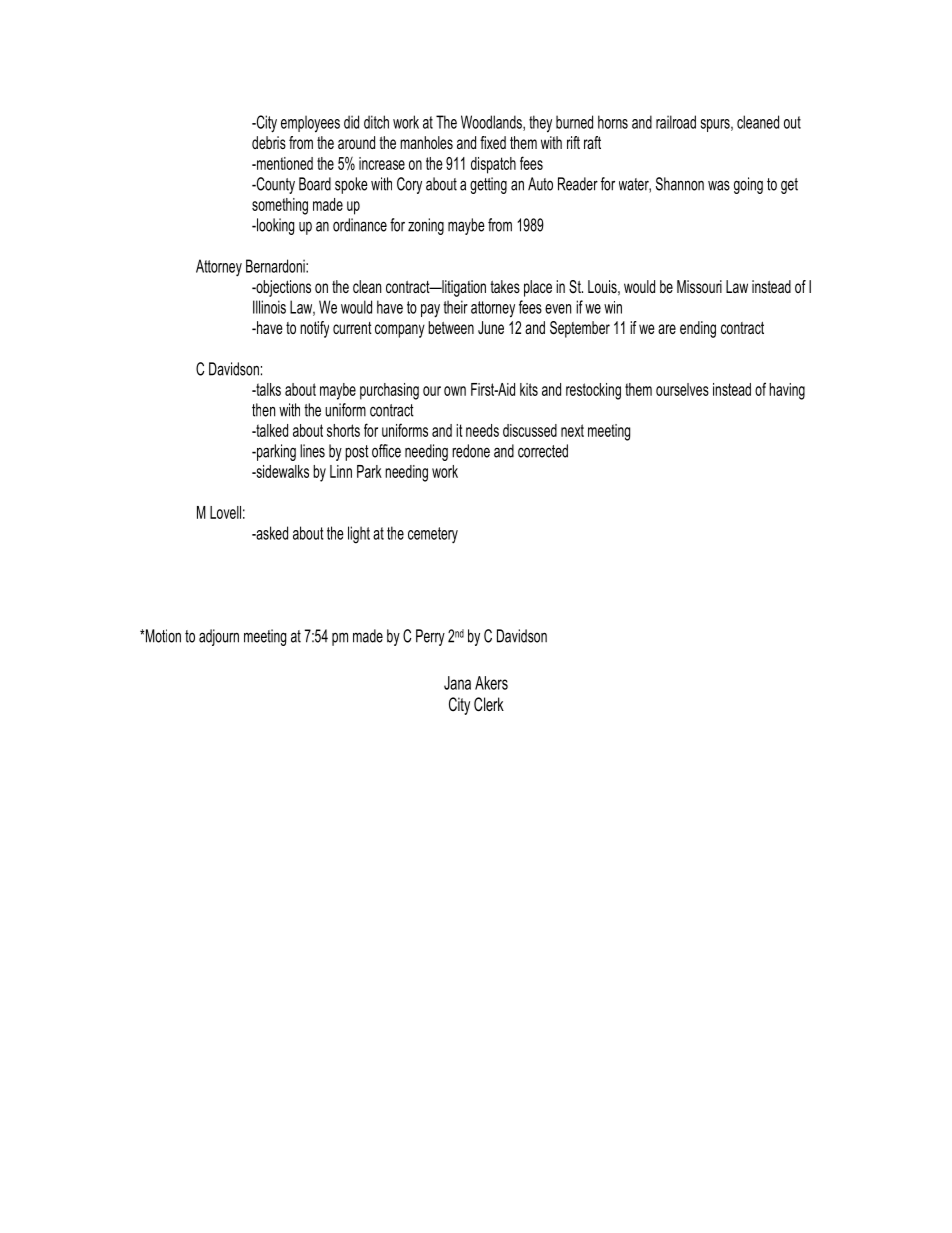 The height and width of the page is (1233, 952). I want to click on Linn, so click(341, 471).
